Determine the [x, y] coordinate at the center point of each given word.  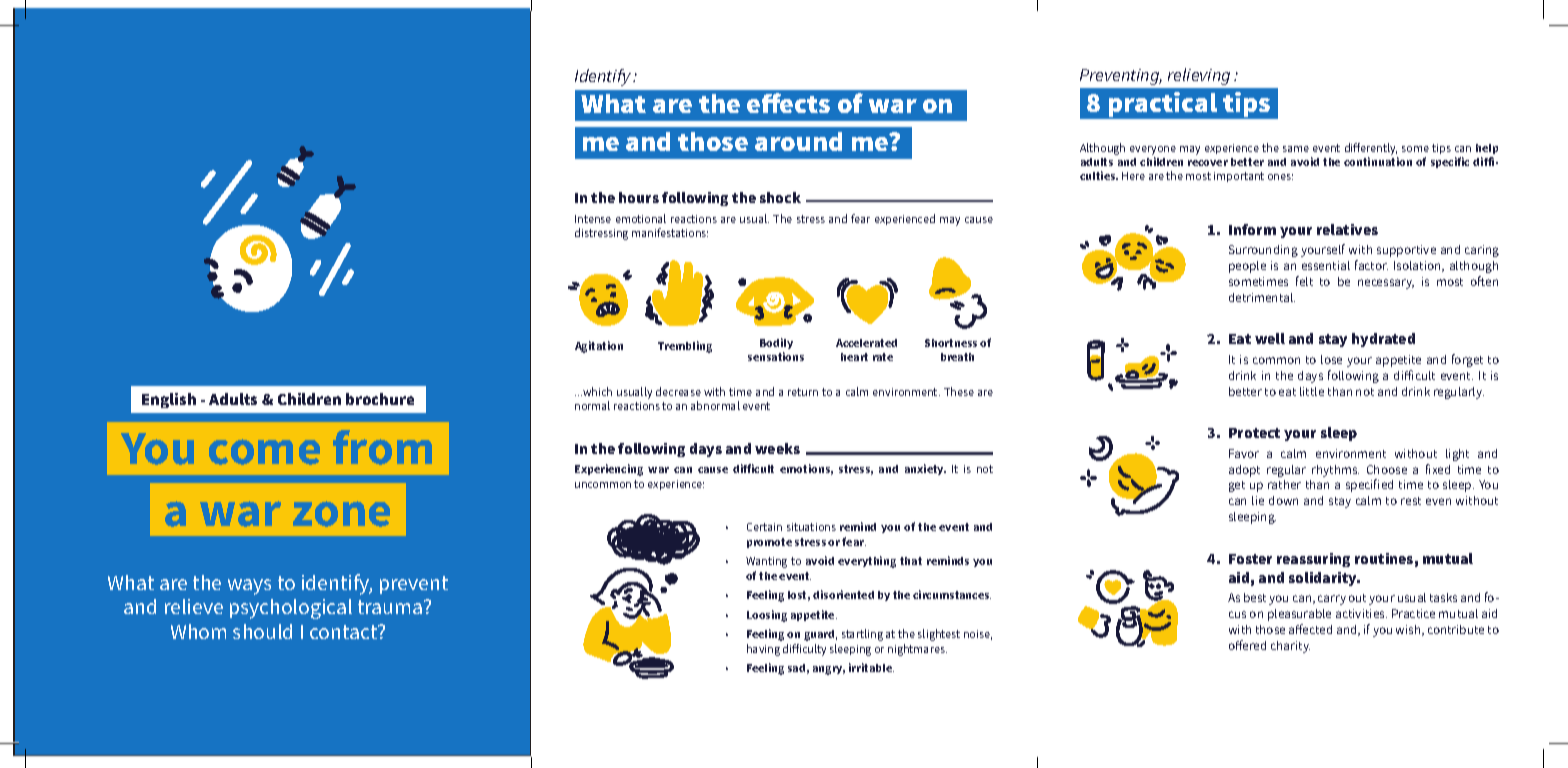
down [1283, 500]
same [1296, 149]
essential [1326, 265]
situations [811, 527]
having [763, 650]
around [798, 141]
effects [788, 103]
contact [345, 632]
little [1312, 391]
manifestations [670, 232]
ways [249, 587]
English [169, 400]
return [803, 392]
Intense [593, 219]
